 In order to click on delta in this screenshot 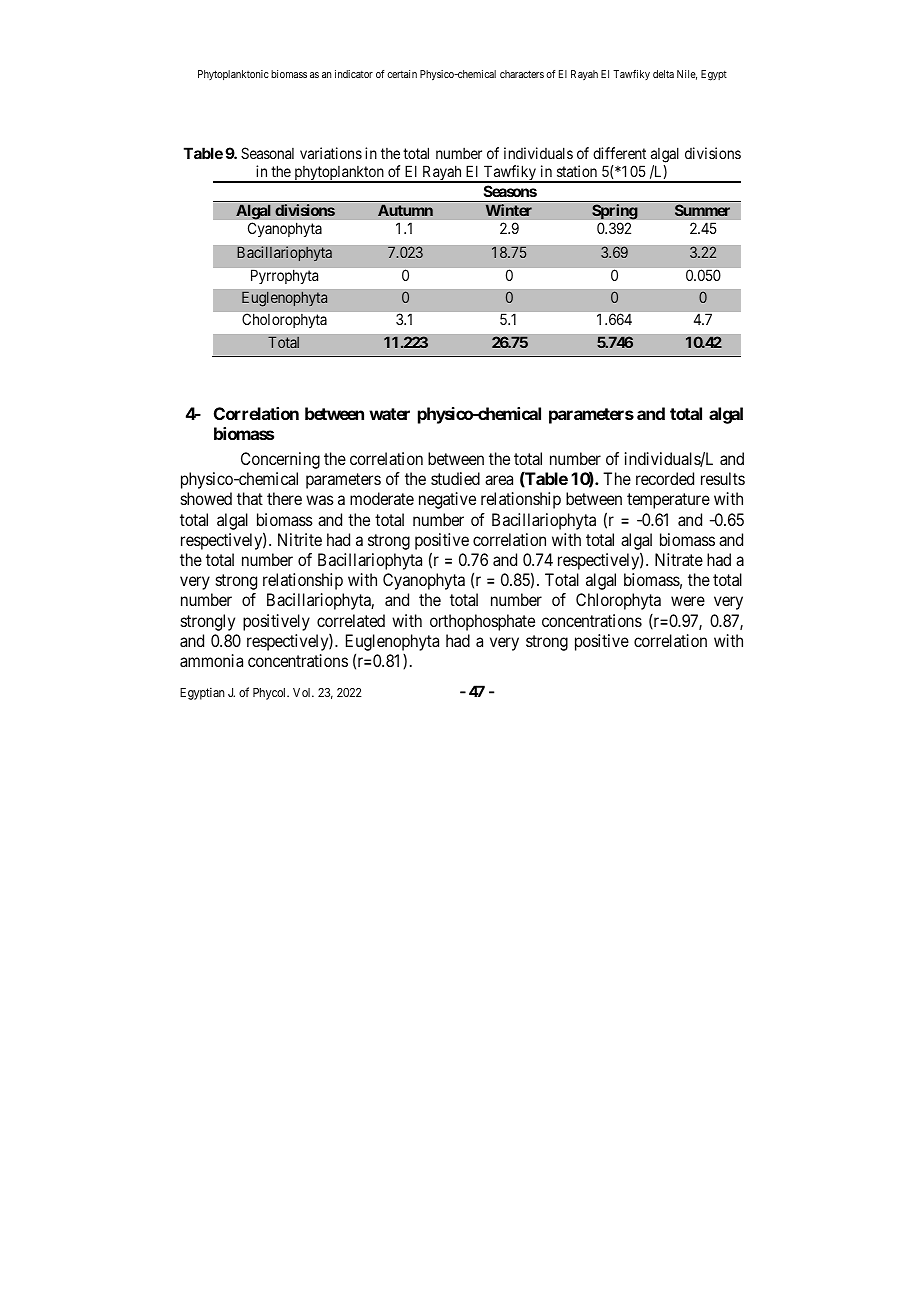, I will do `click(663, 74)`.
